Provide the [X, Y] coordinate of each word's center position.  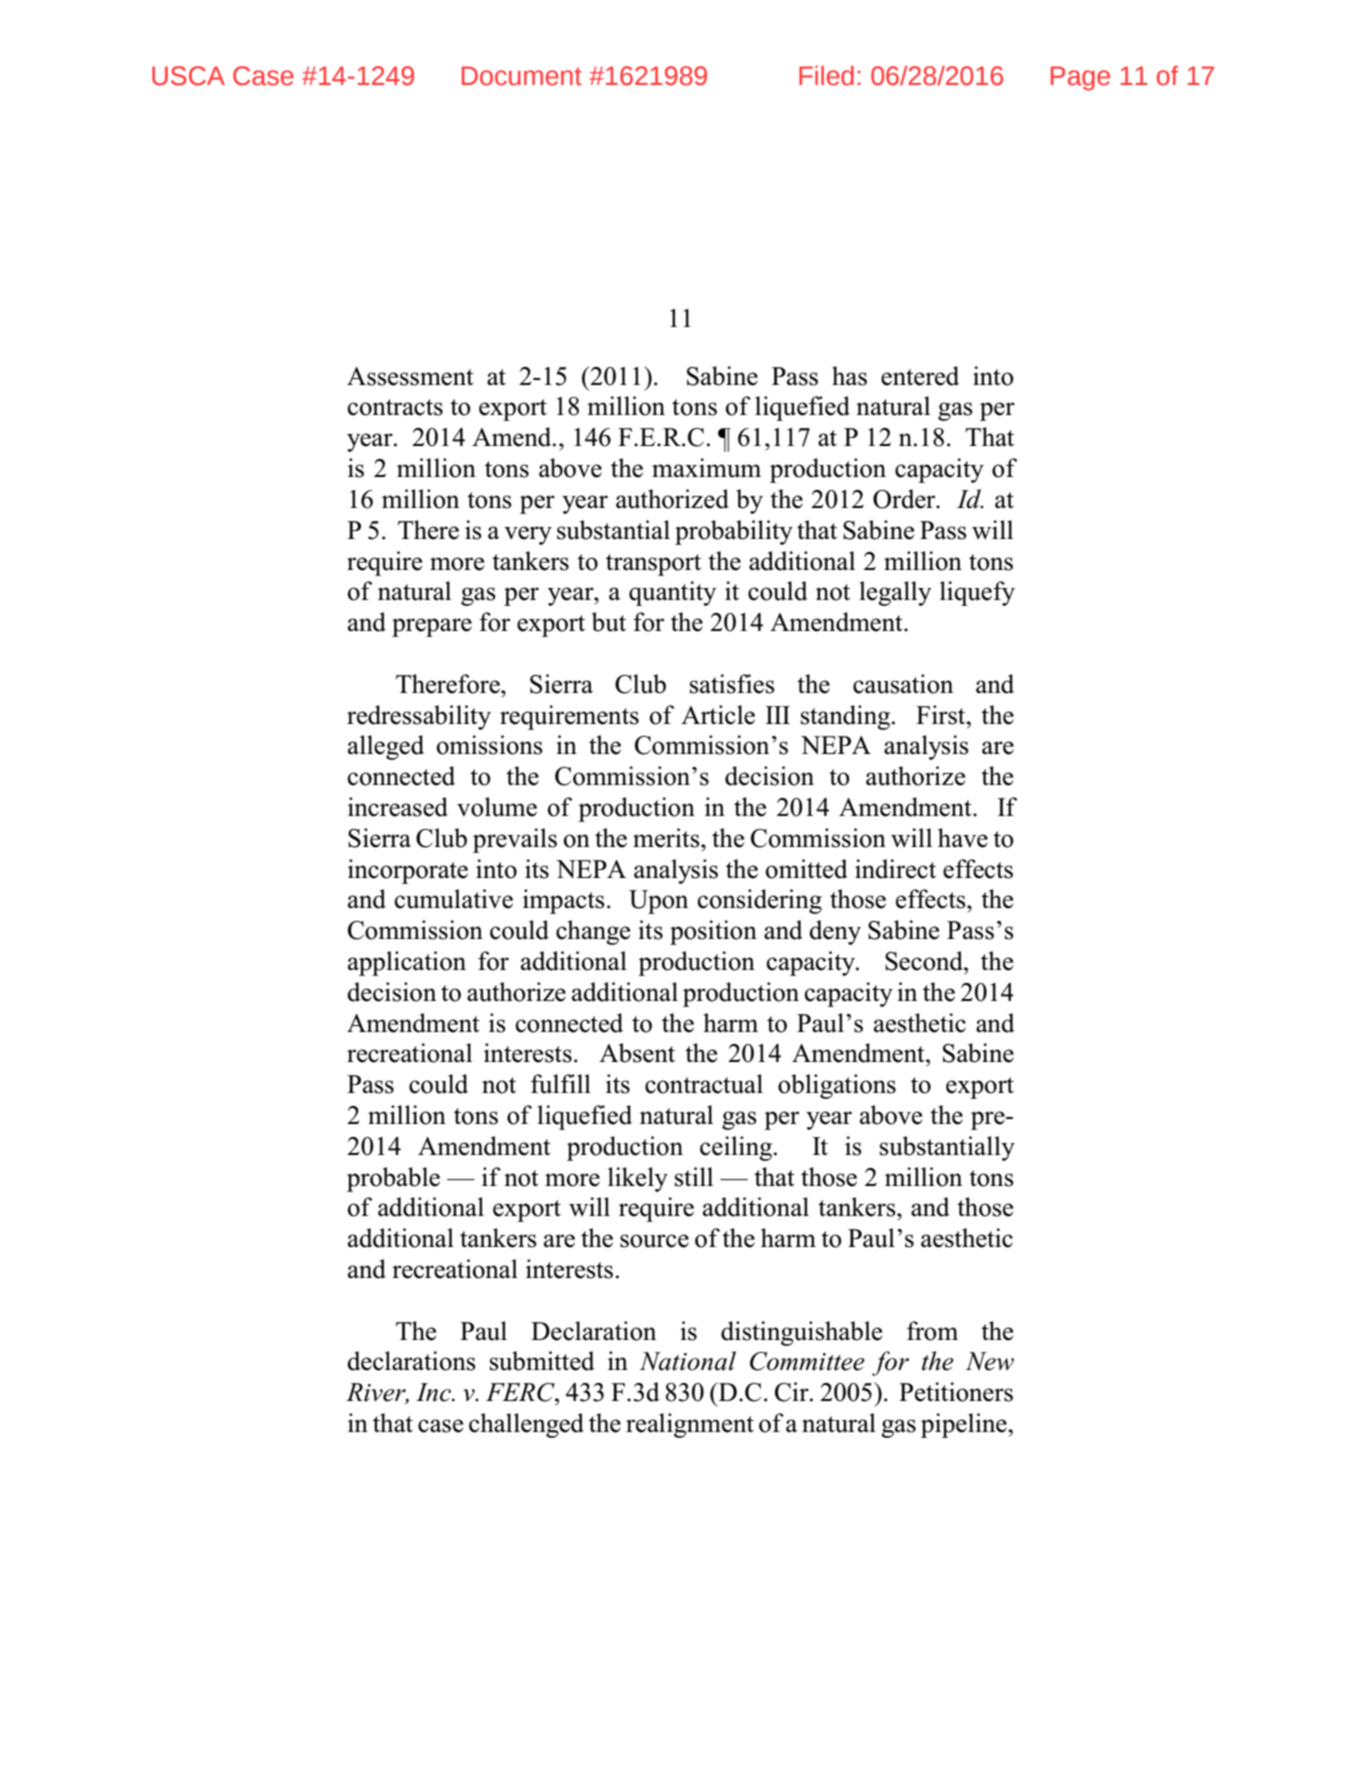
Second [925, 961]
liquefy [977, 593]
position [713, 932]
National [687, 1361]
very [528, 535]
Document [522, 76]
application [407, 963]
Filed [826, 76]
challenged [526, 1425]
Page [1080, 78]
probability [734, 532]
